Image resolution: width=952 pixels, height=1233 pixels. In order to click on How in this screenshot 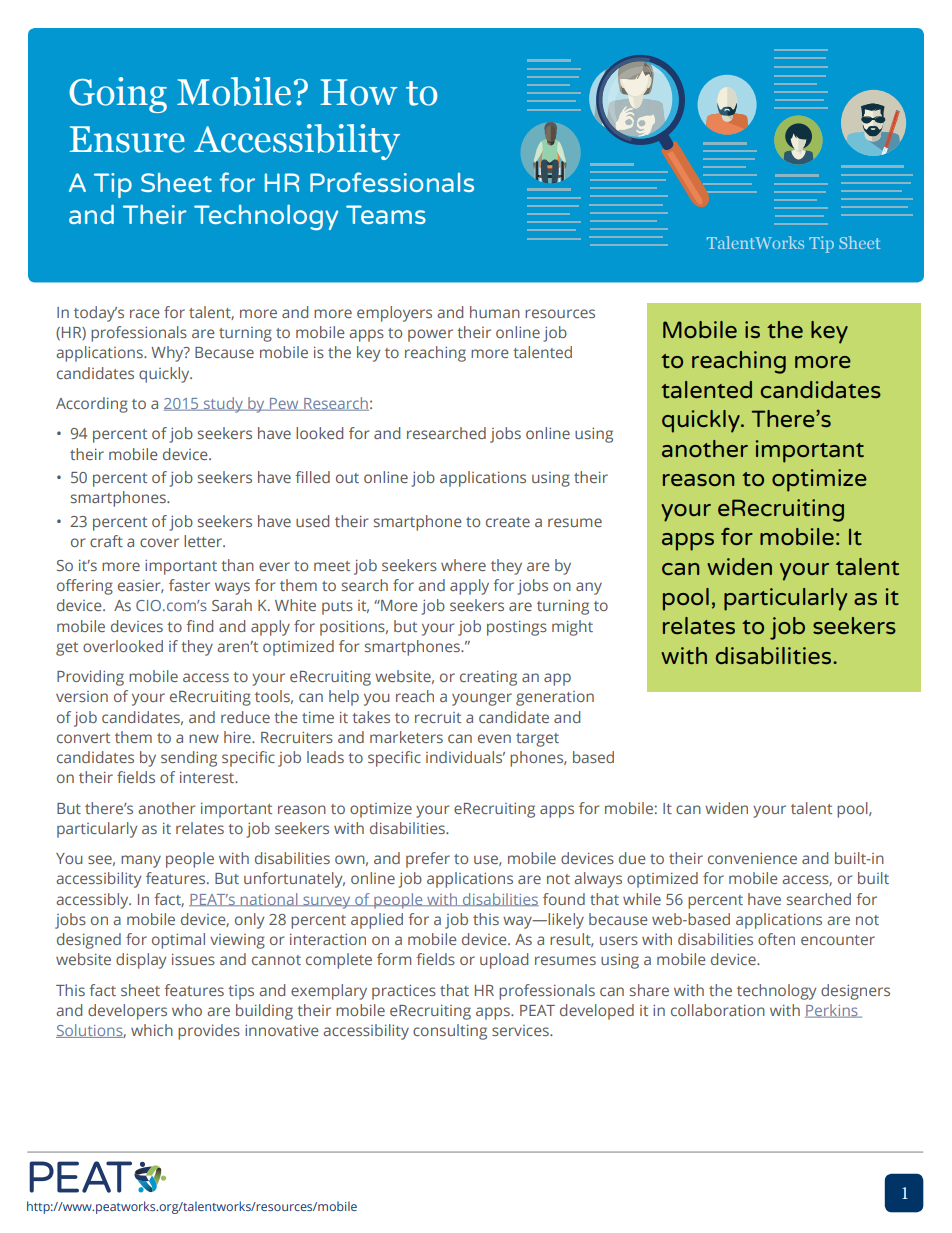, I will do `click(358, 92)`.
